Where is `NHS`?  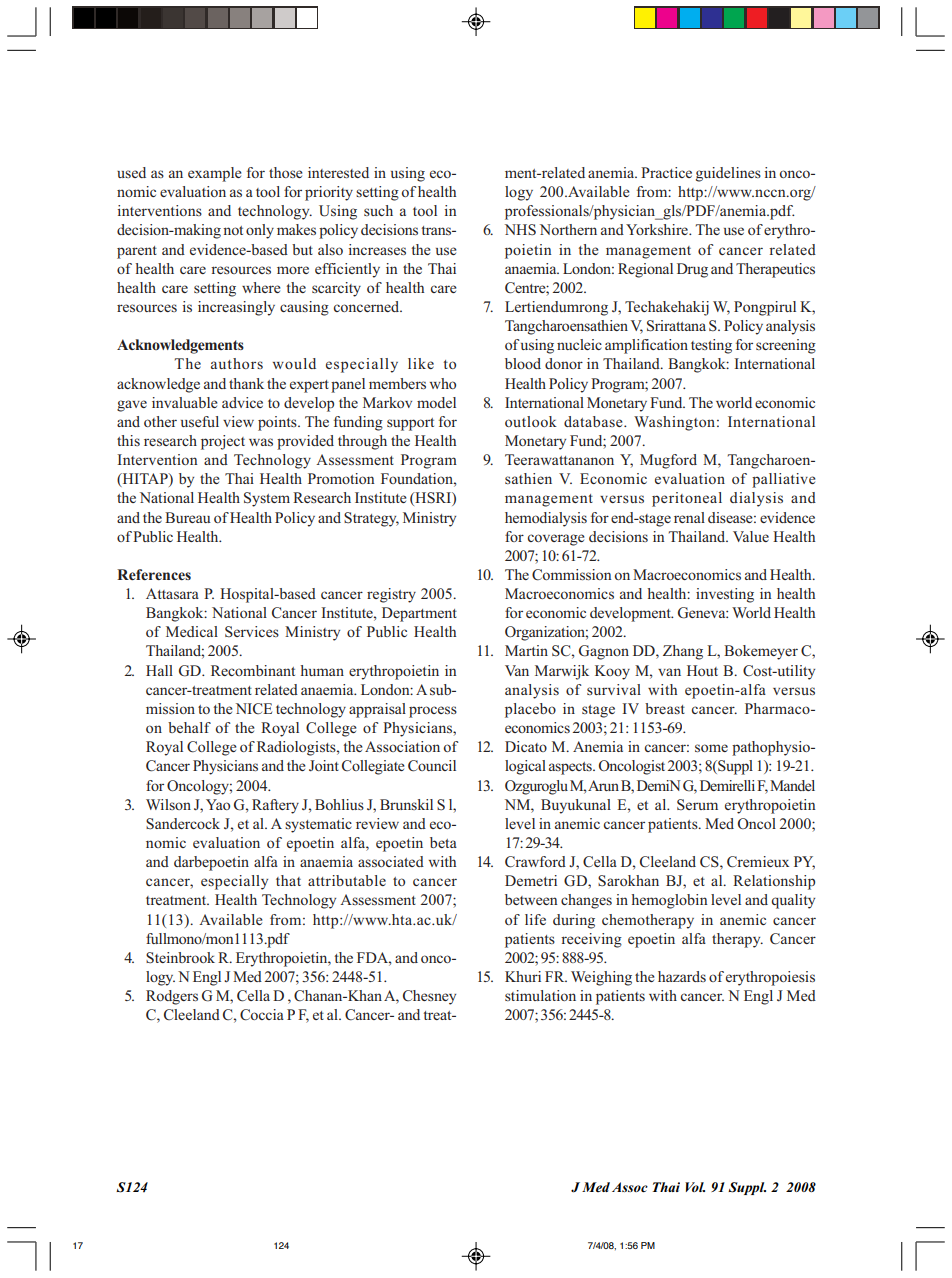 NHS is located at coordinates (520, 229).
